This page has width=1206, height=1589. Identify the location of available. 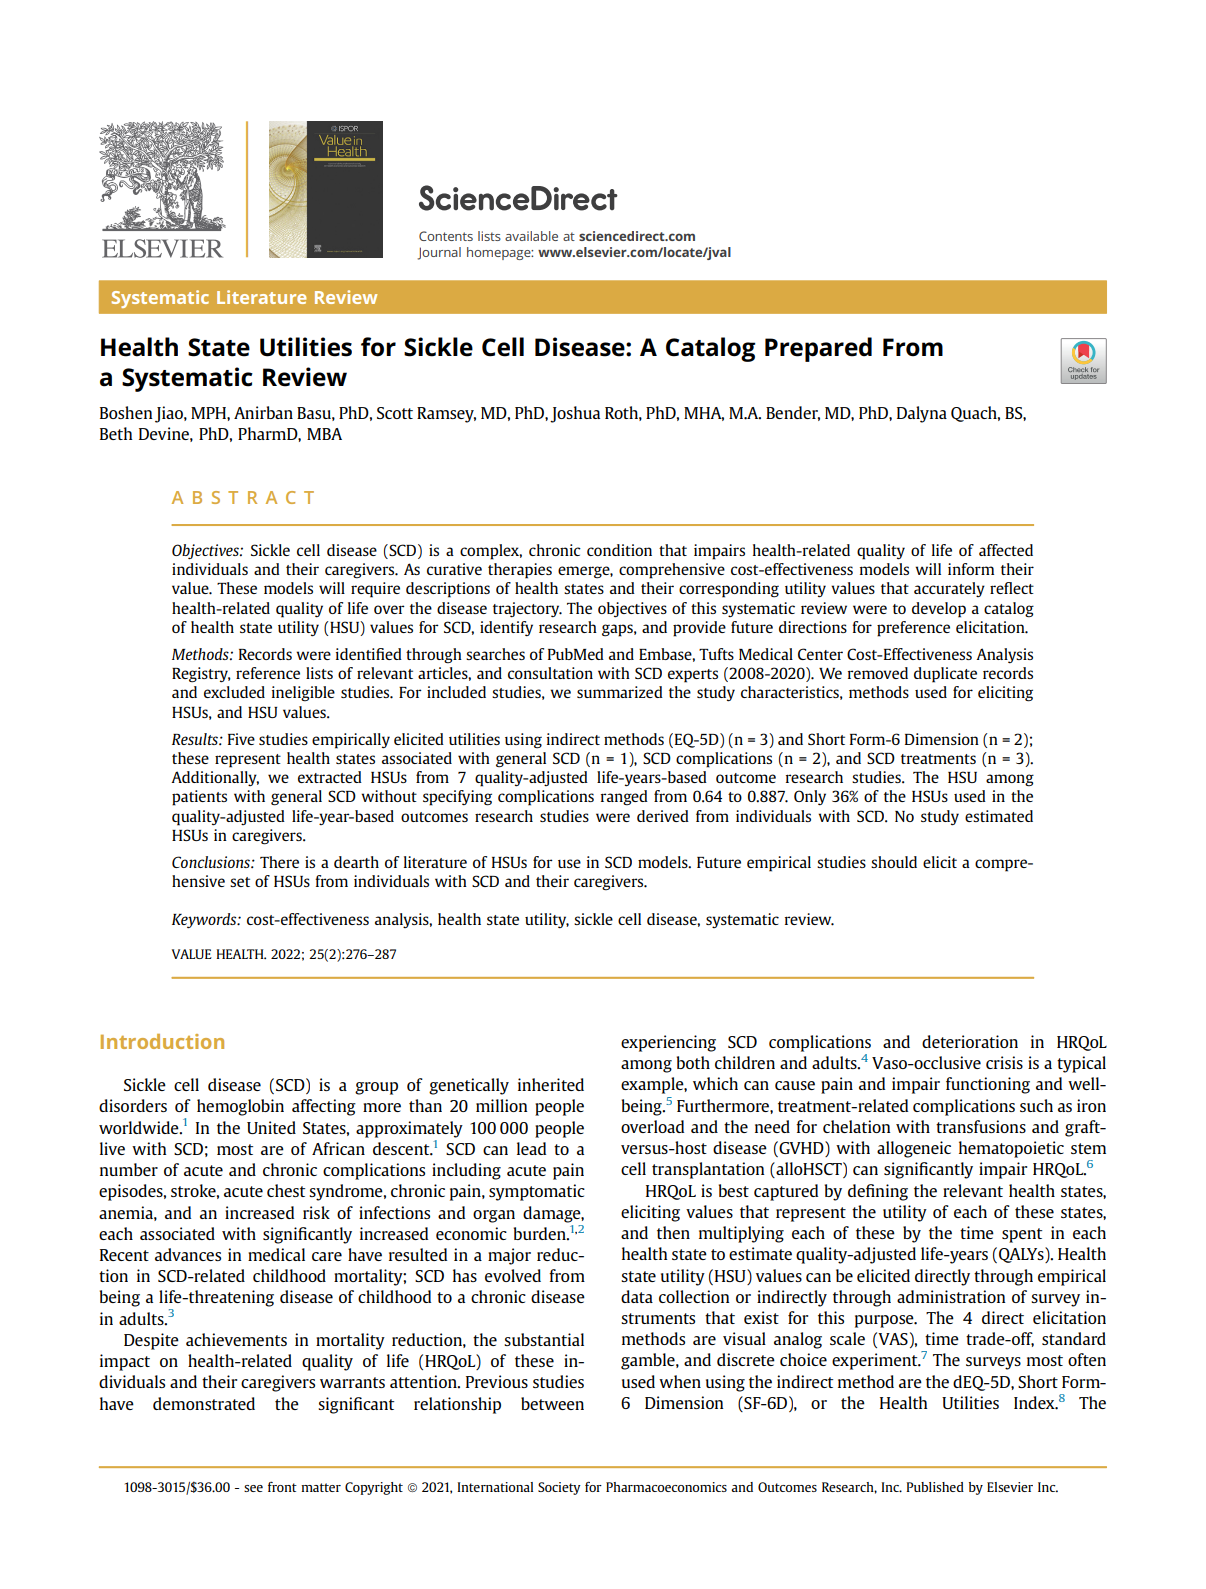
(531, 236).
